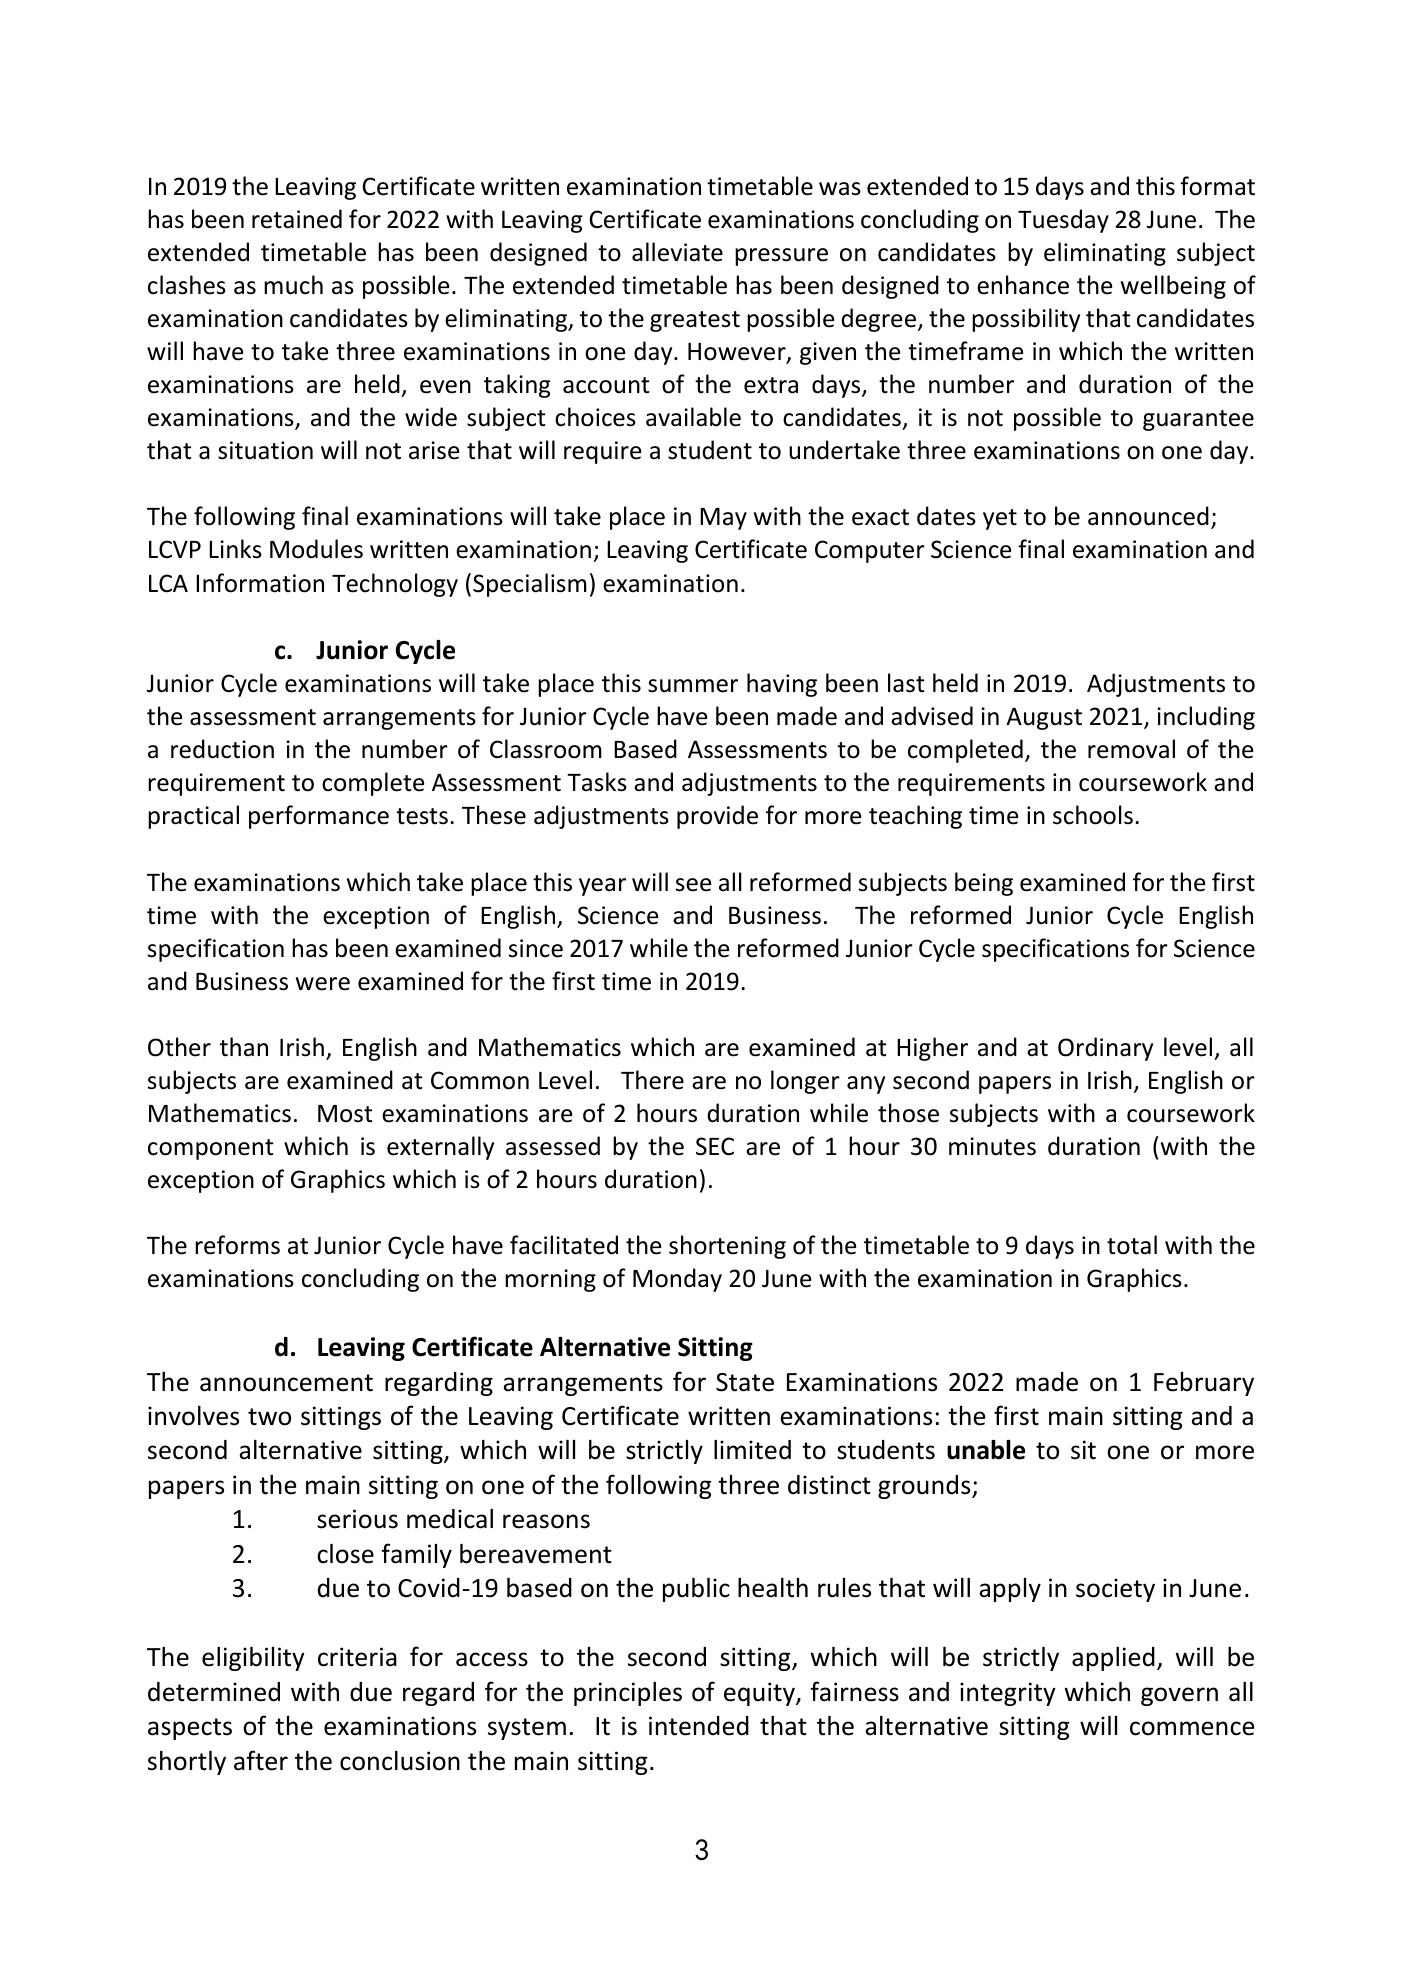  Describe the element at coordinates (693, 686) in the page. I see `summer` at that location.
